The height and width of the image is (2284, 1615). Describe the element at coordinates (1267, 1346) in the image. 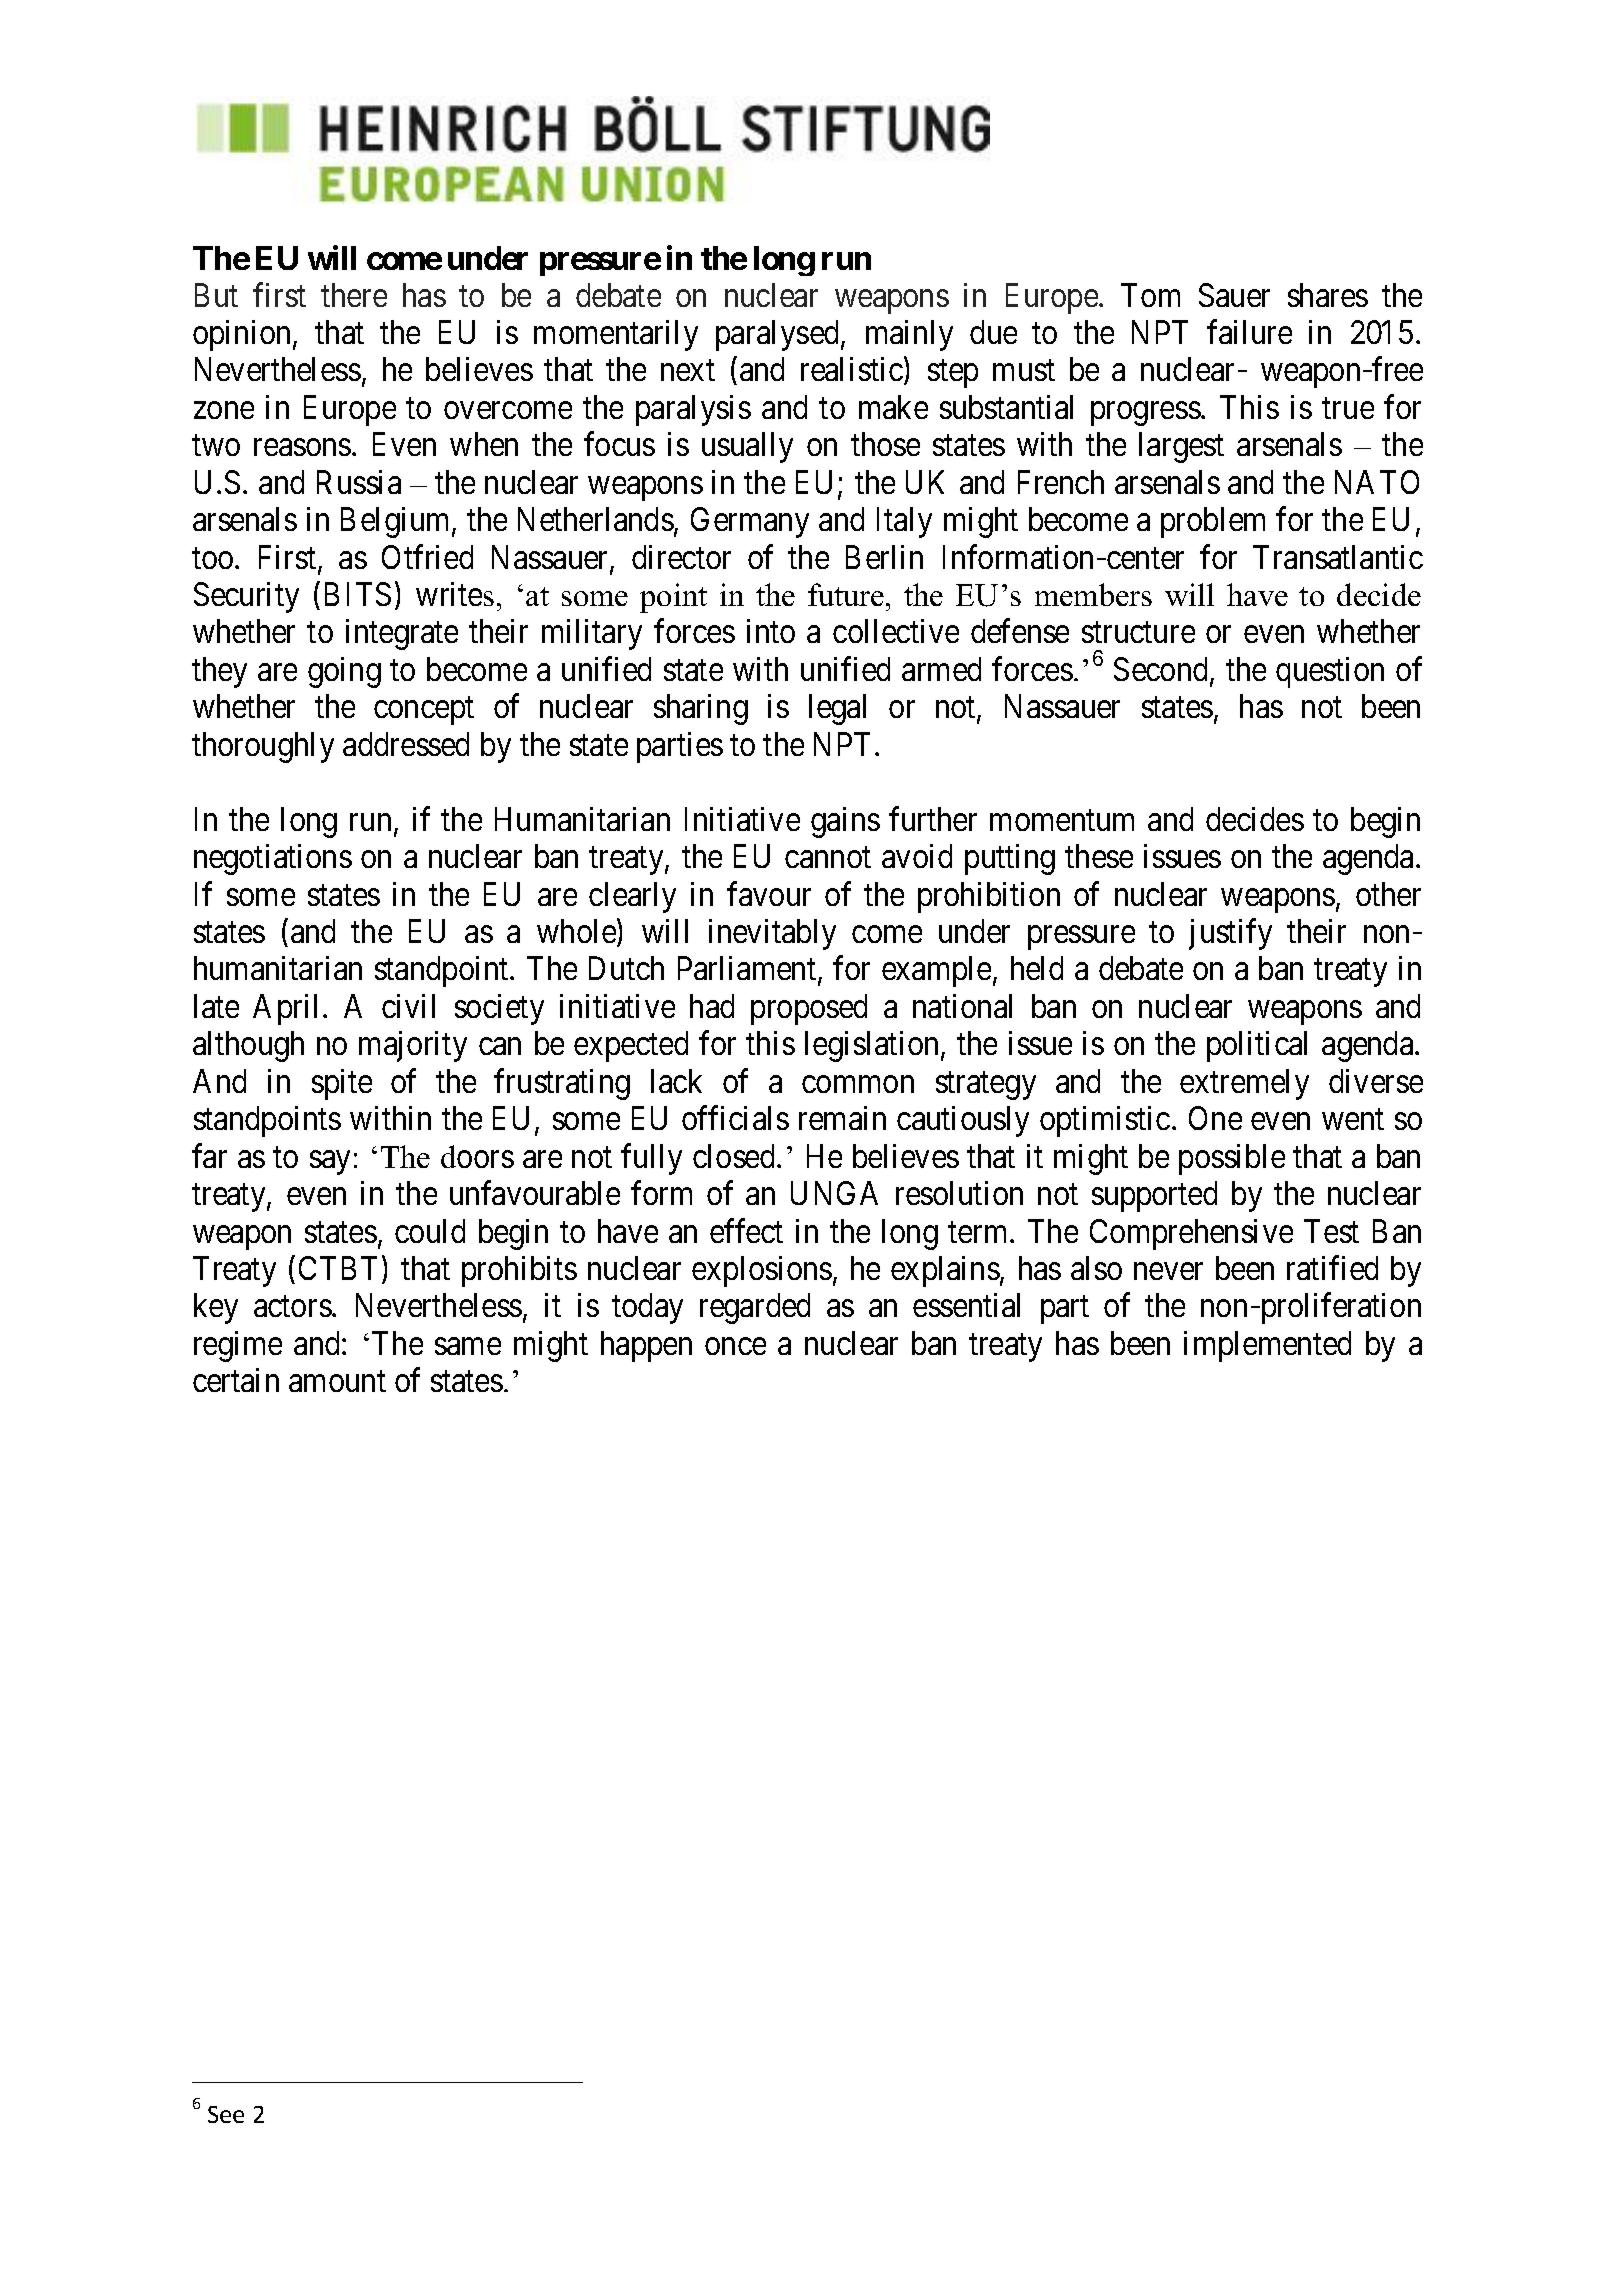

I see `implemented` at that location.
